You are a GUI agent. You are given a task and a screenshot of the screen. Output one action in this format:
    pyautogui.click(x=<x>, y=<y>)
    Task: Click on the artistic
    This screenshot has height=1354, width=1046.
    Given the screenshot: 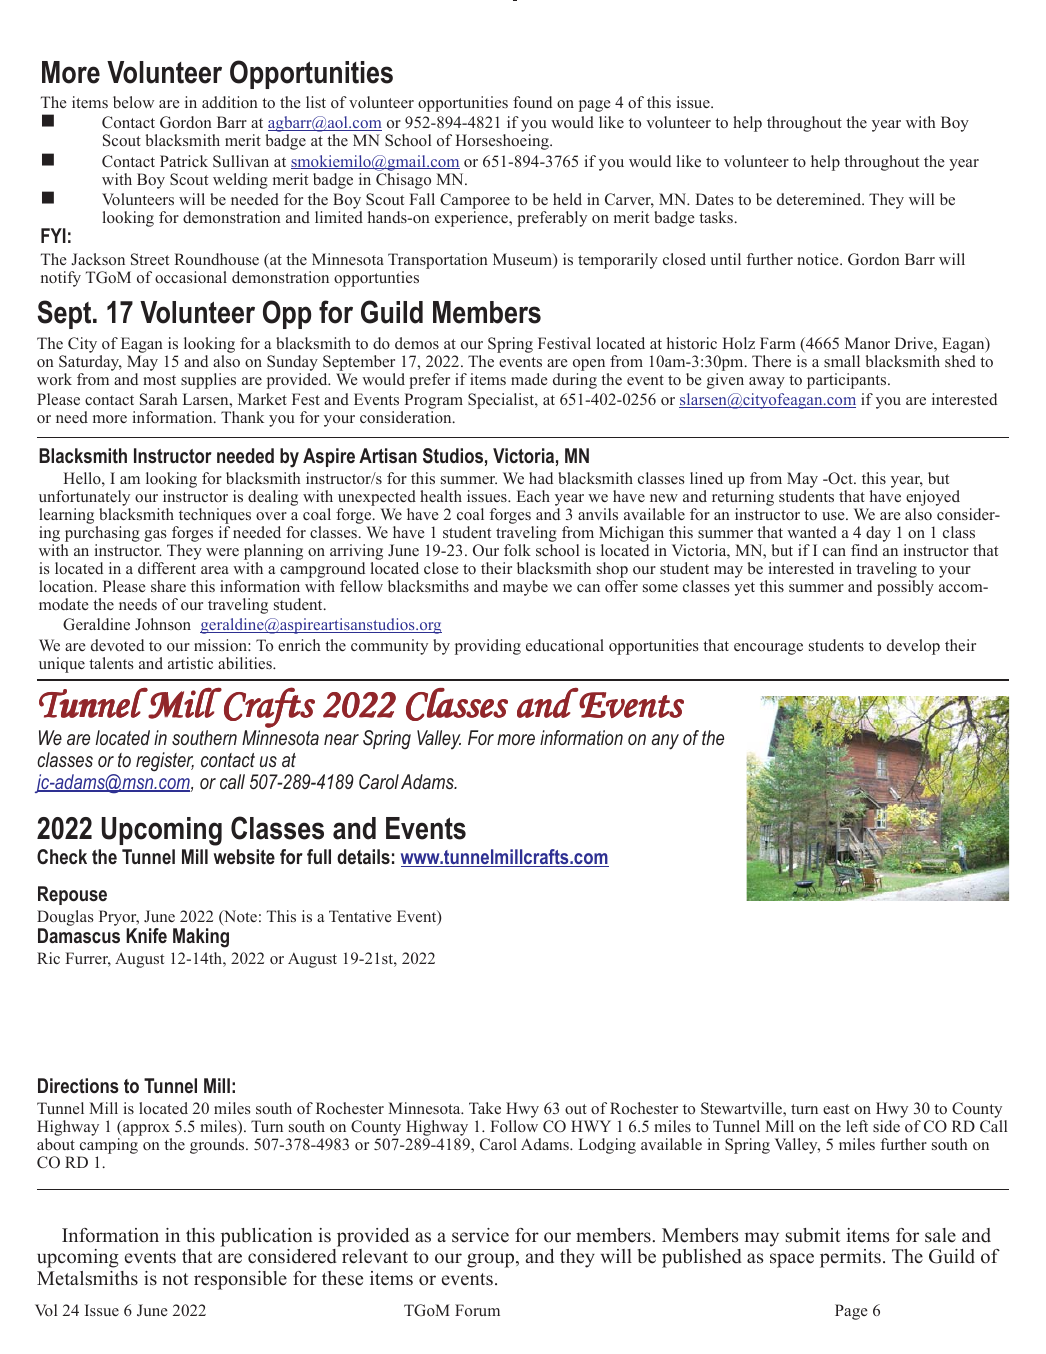 What is the action you would take?
    pyautogui.click(x=190, y=663)
